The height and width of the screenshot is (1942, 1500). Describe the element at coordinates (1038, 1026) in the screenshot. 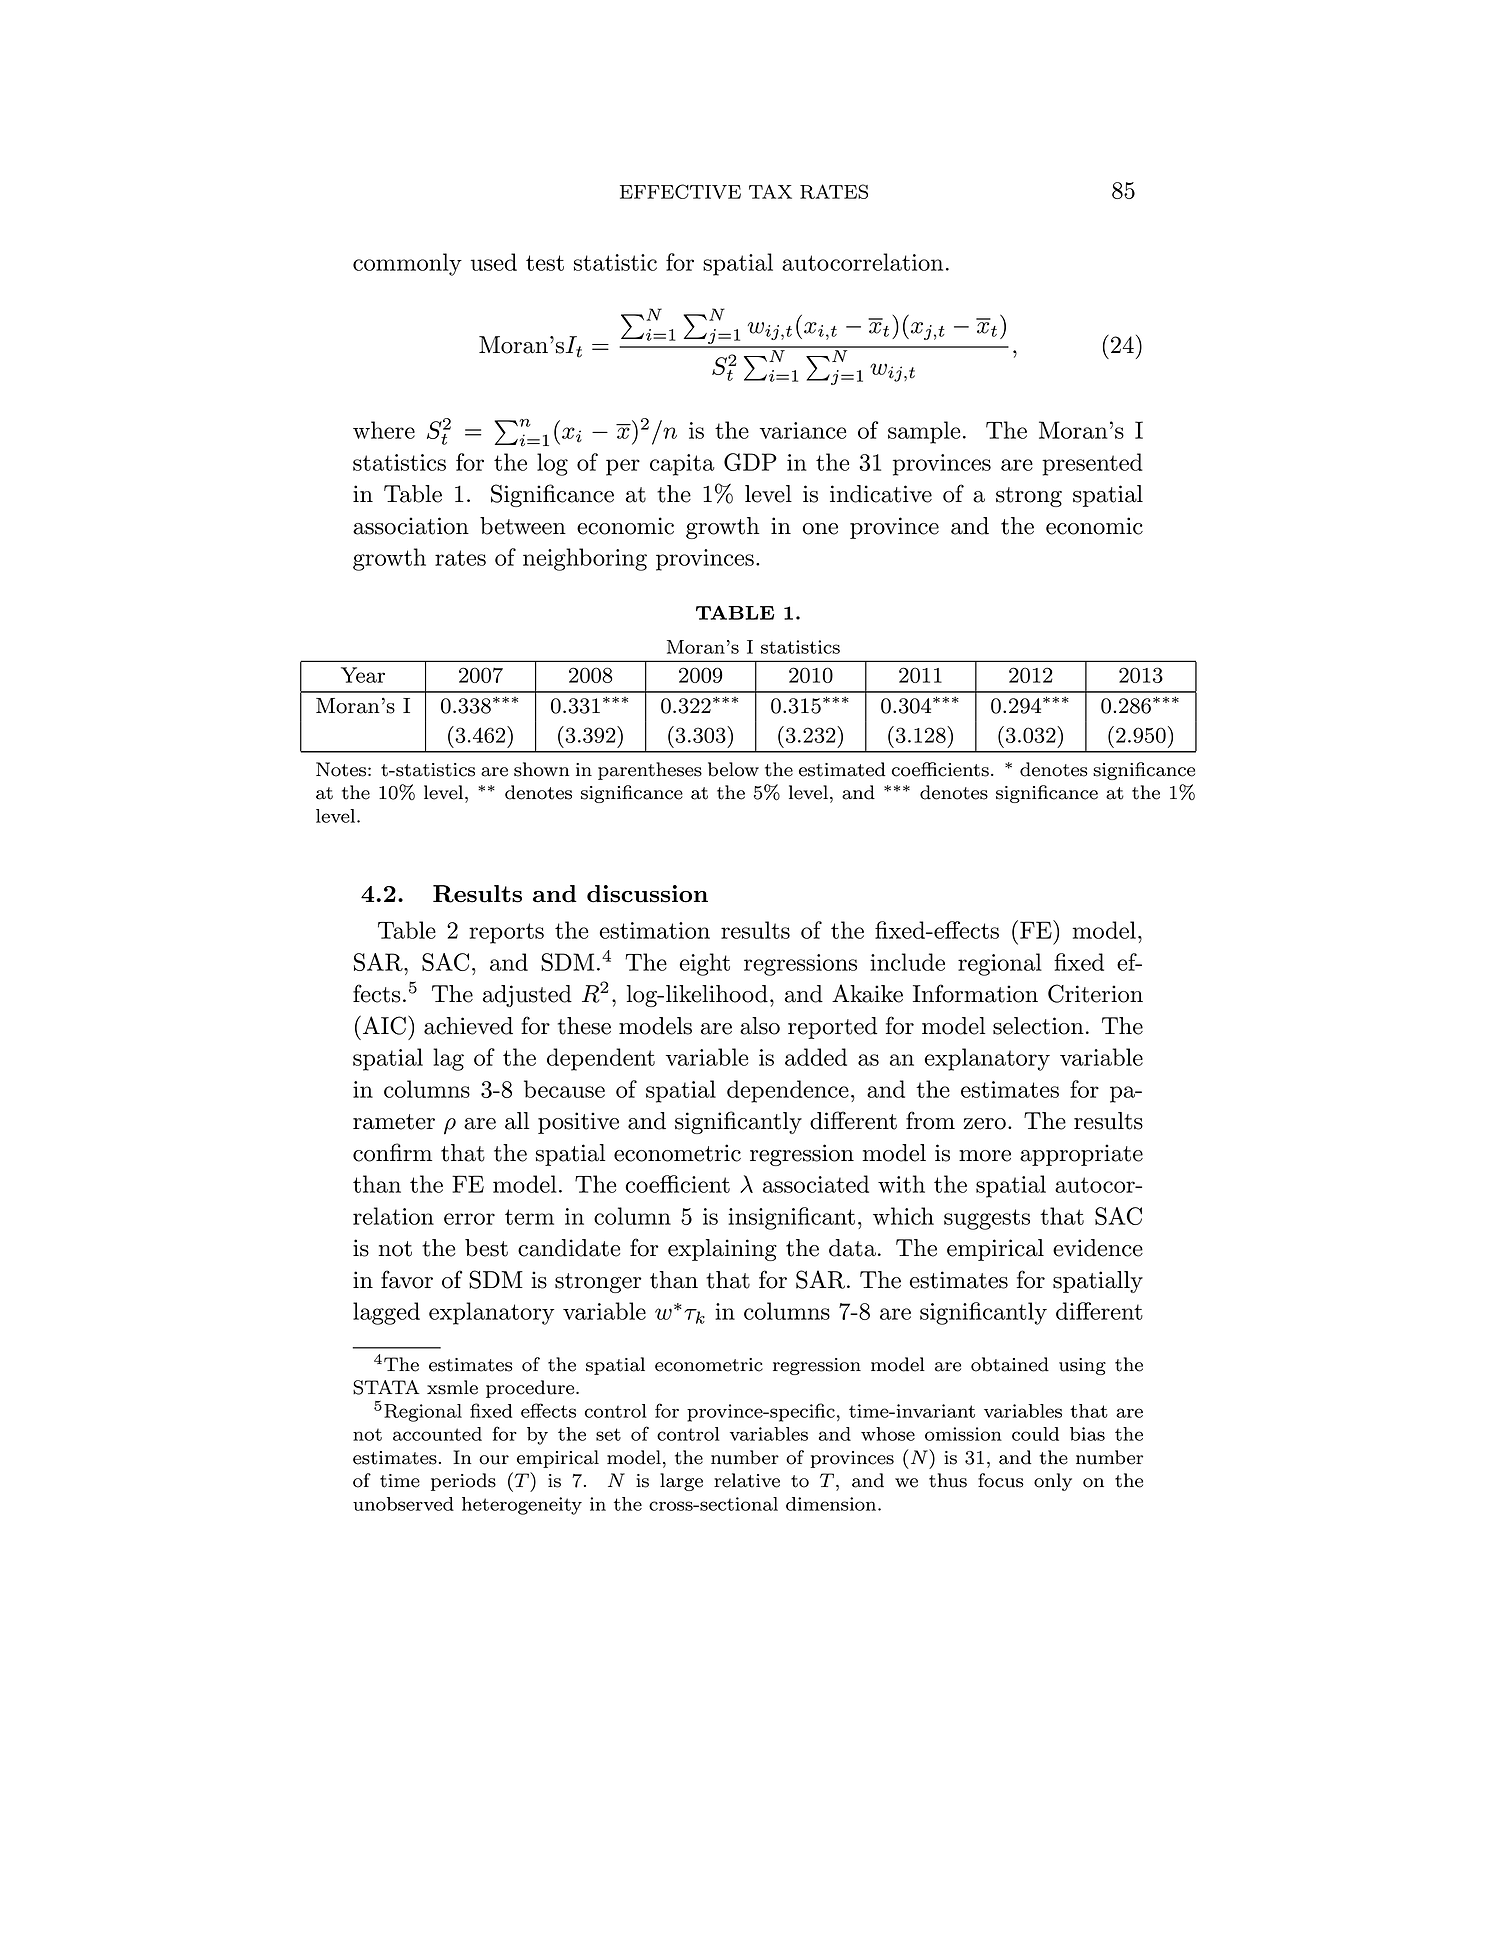

I see `selection` at that location.
